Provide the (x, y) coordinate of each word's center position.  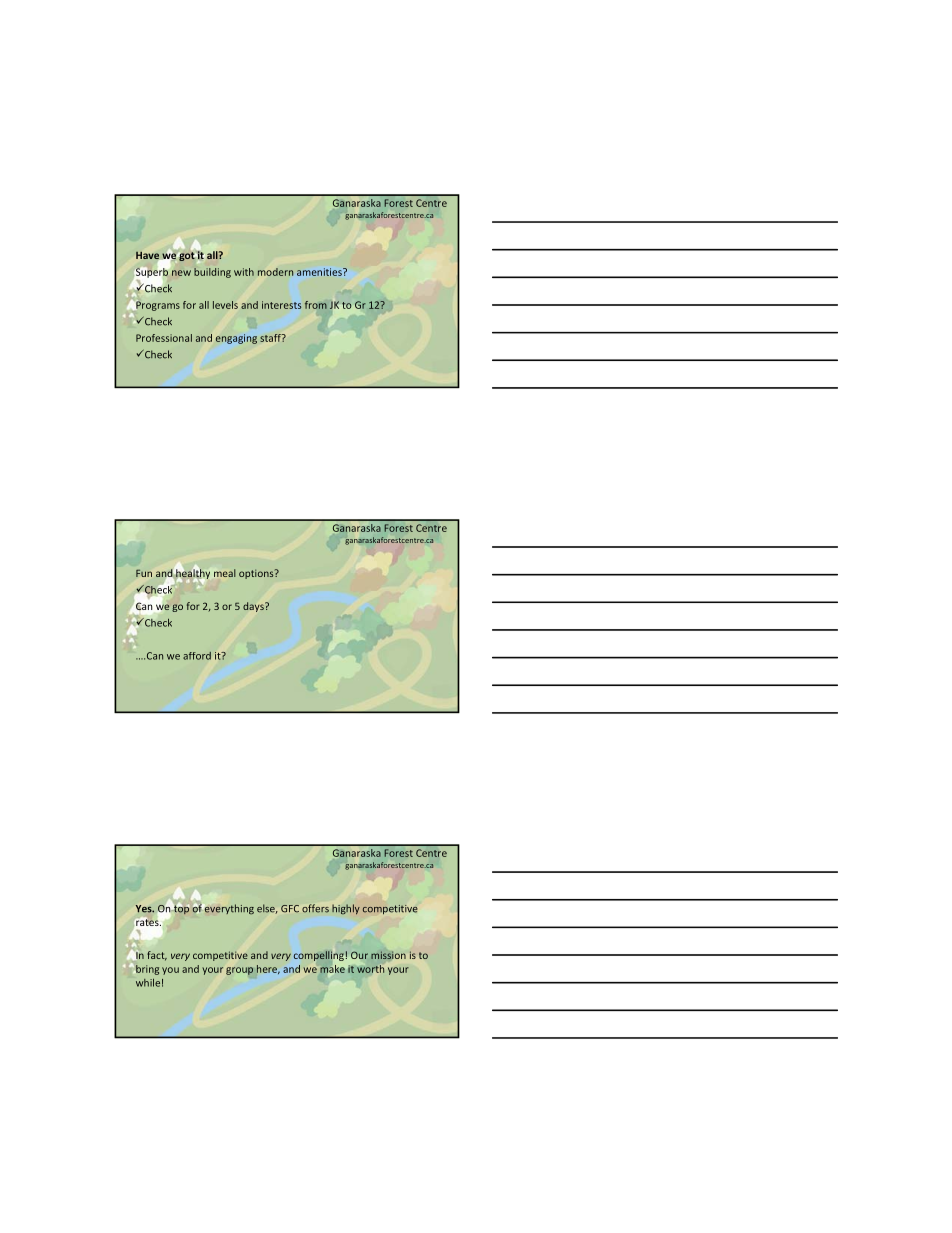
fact (157, 956)
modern (275, 272)
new (181, 273)
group (239, 971)
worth (370, 969)
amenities (320, 272)
